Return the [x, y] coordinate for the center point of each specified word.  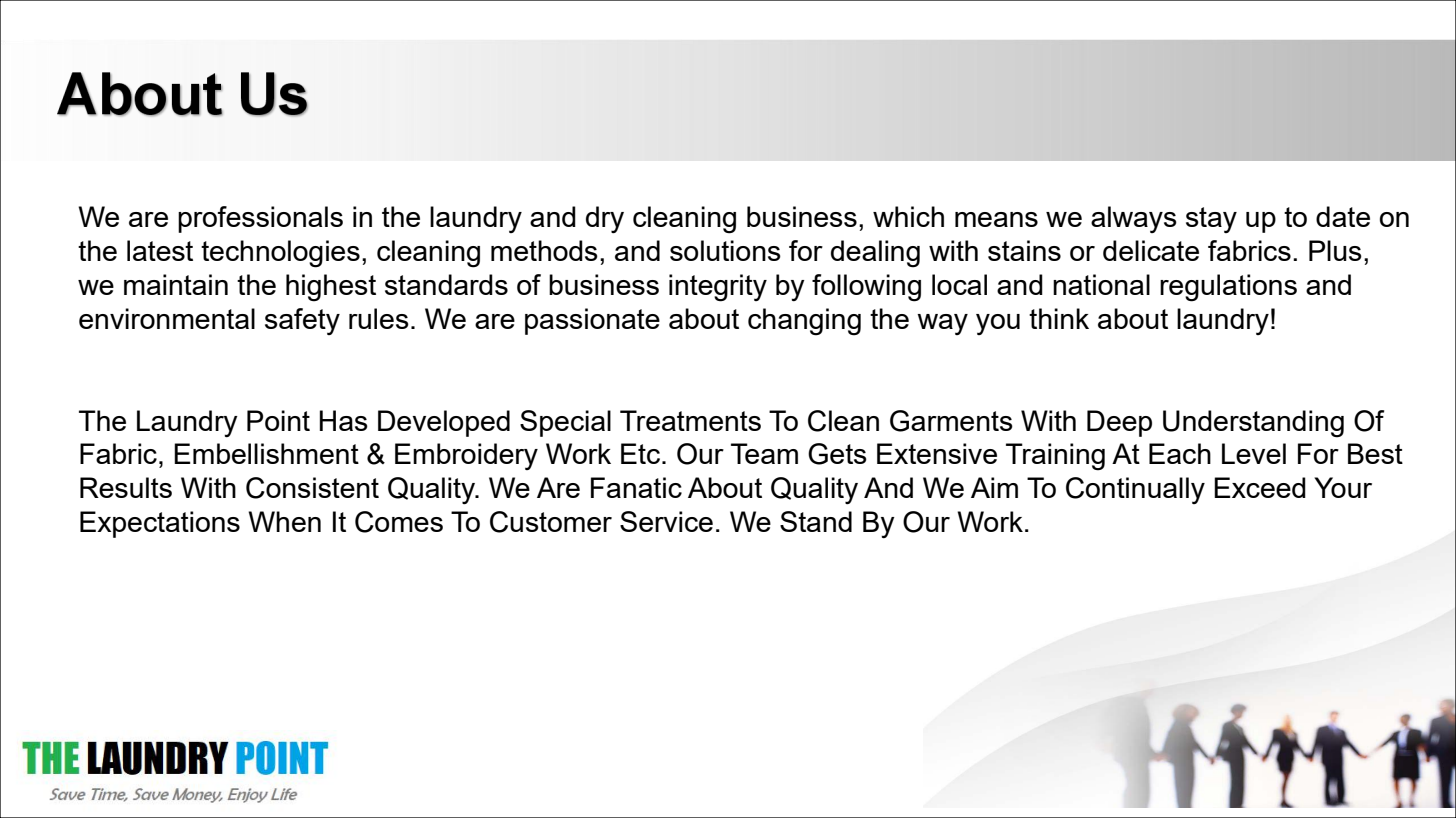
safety [302, 321]
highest [331, 288]
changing [804, 322]
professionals [260, 219]
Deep [1119, 423]
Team [764, 453]
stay [1211, 220]
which [908, 216]
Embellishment [266, 453]
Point [278, 420]
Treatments [690, 420]
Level [1254, 453]
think [1059, 318]
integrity [718, 288]
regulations [1228, 288]
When [284, 521]
